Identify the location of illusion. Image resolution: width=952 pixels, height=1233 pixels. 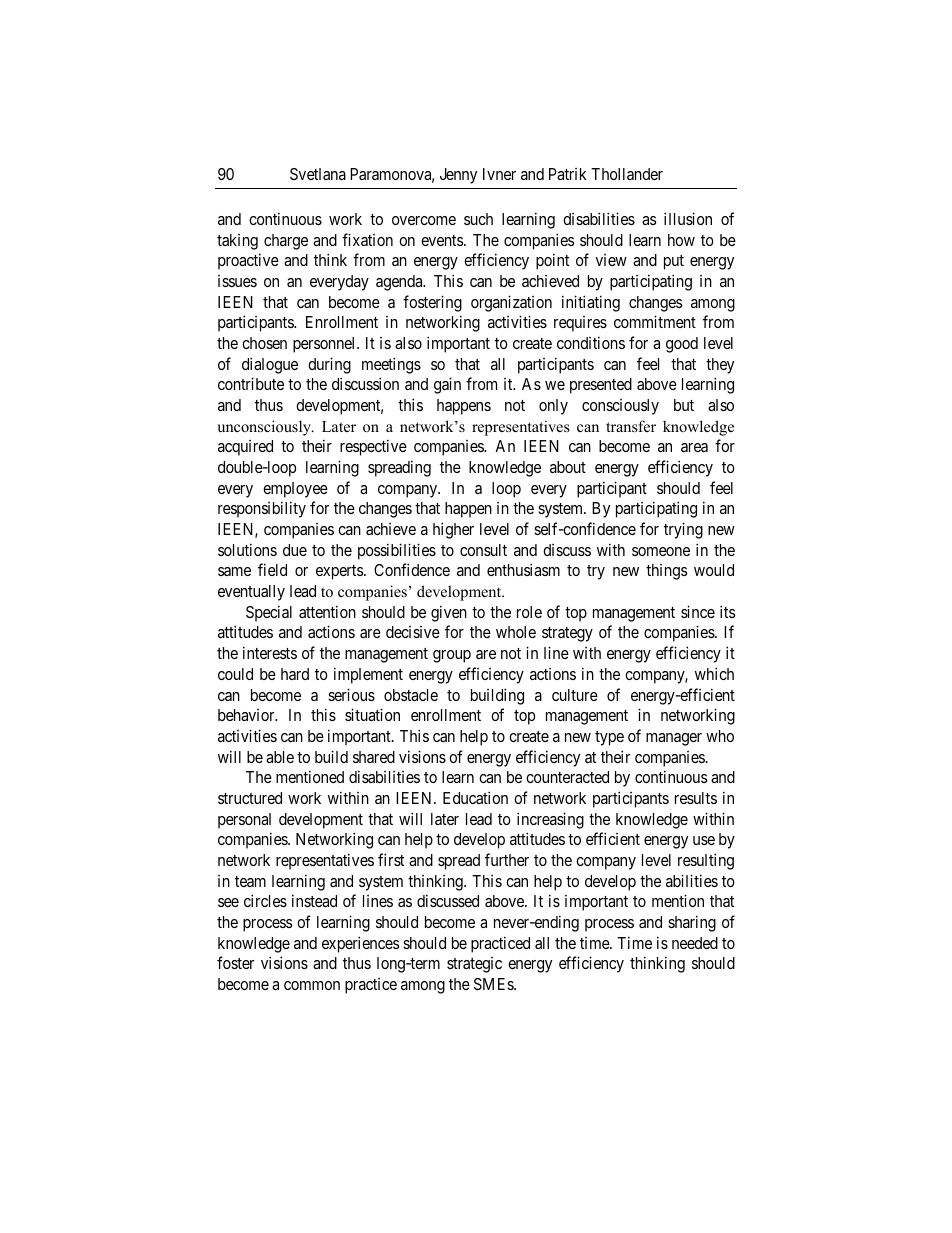
(688, 218).
